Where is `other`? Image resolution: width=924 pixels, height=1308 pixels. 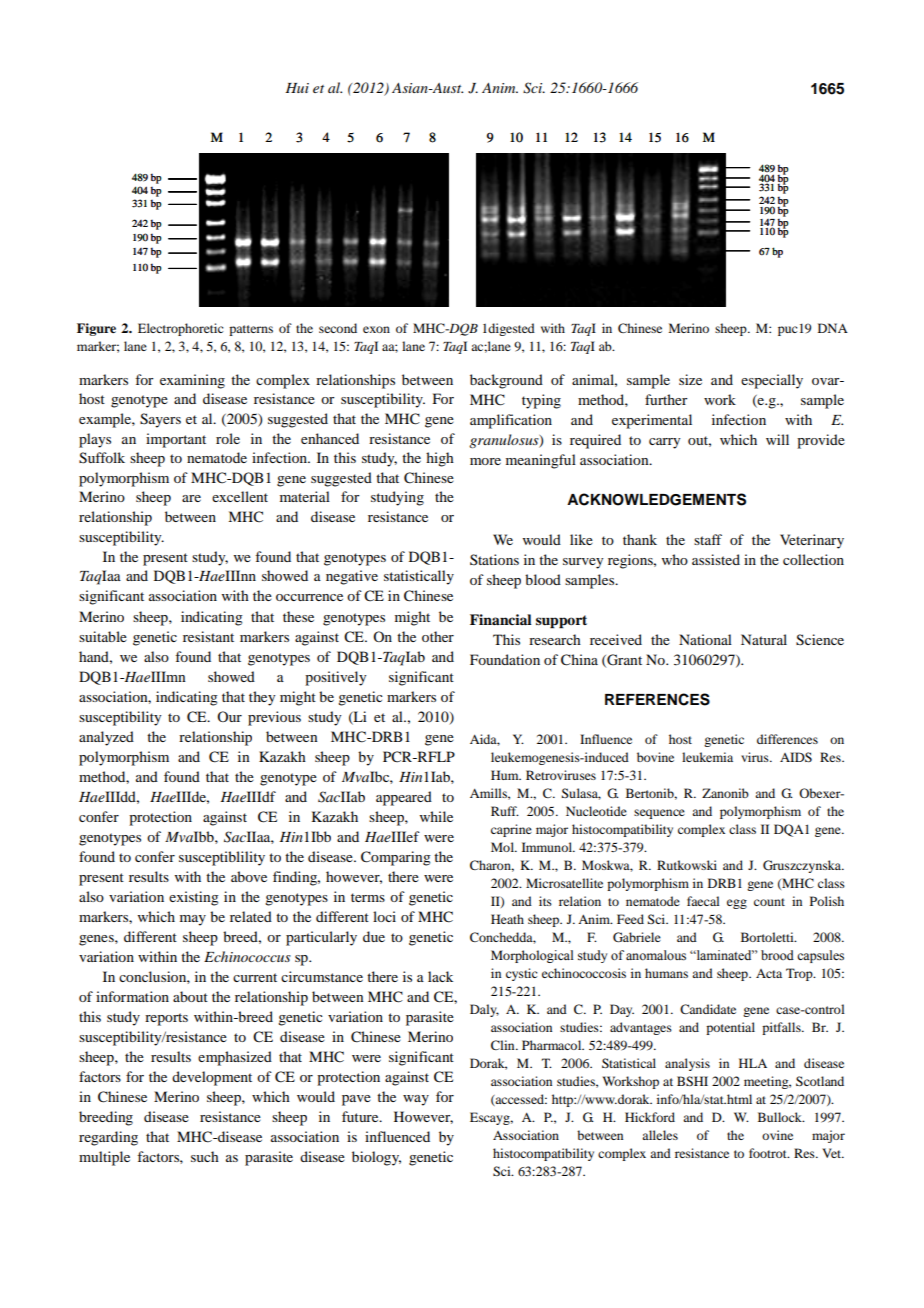 other is located at coordinates (438, 636).
